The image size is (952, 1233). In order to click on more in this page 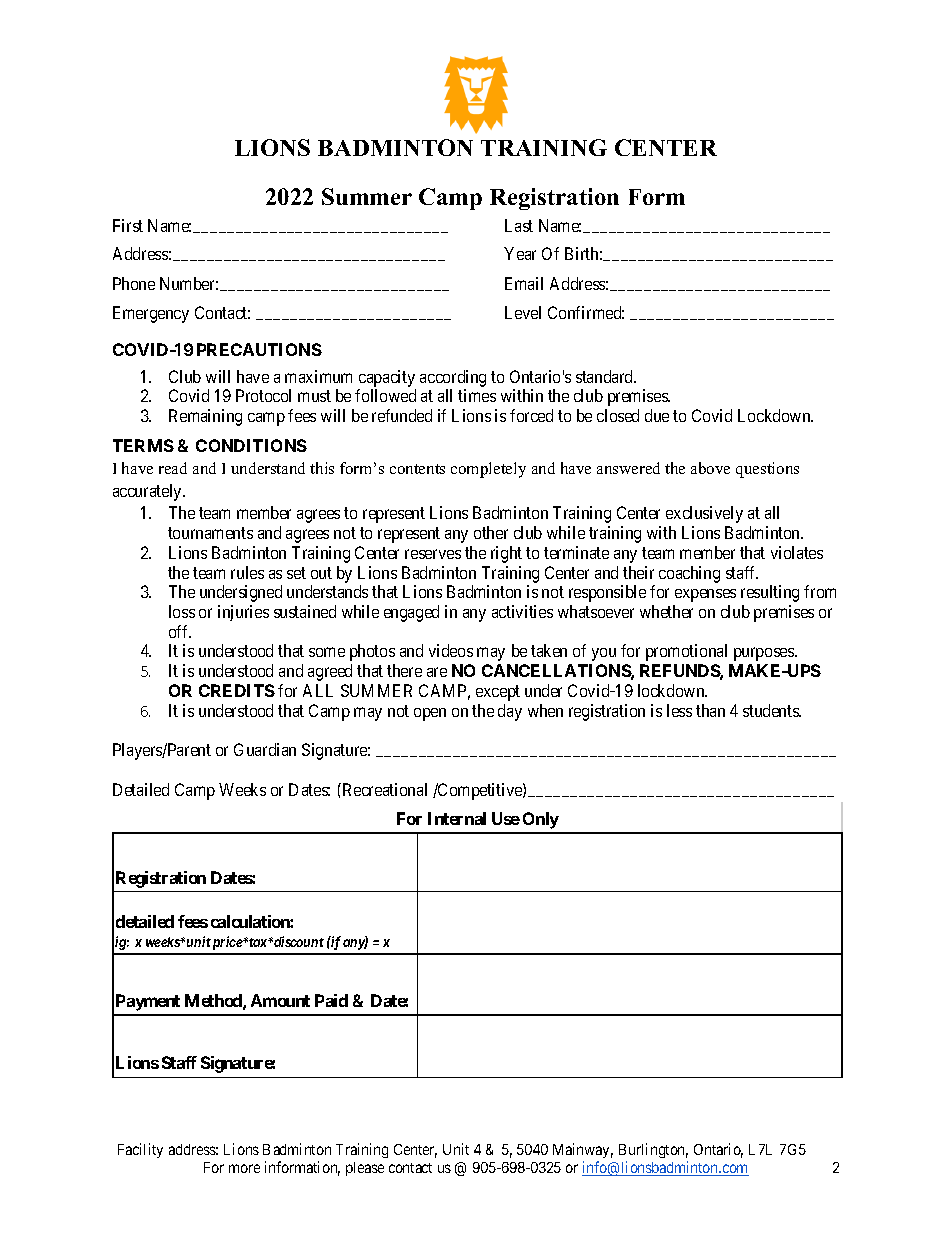, I will do `click(244, 1168)`.
